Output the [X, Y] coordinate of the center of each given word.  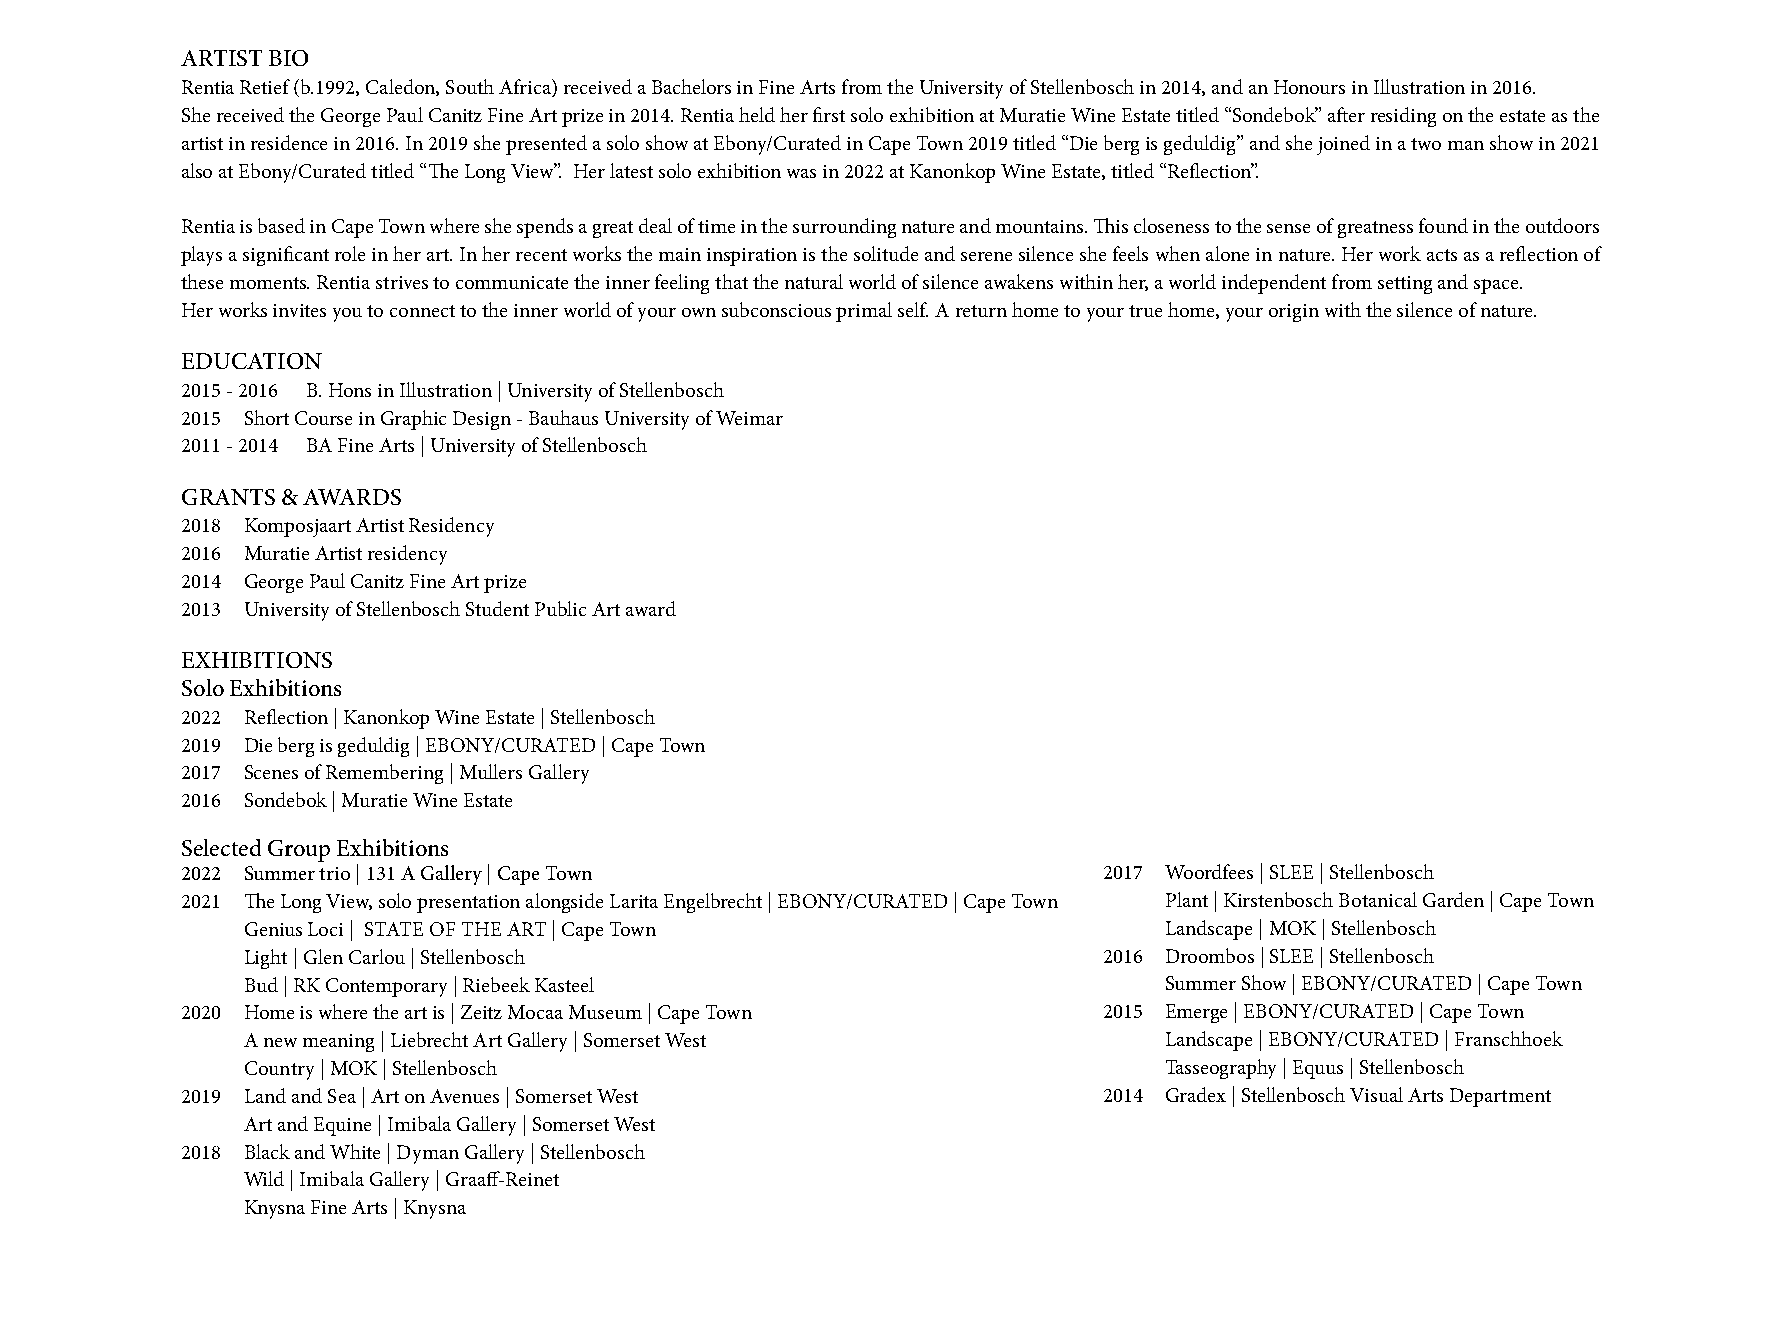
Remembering [384, 774]
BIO [288, 58]
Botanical [1378, 899]
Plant [1187, 899]
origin [1294, 313]
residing [1403, 117]
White [355, 1151]
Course [323, 418]
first [829, 114]
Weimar [749, 418]
